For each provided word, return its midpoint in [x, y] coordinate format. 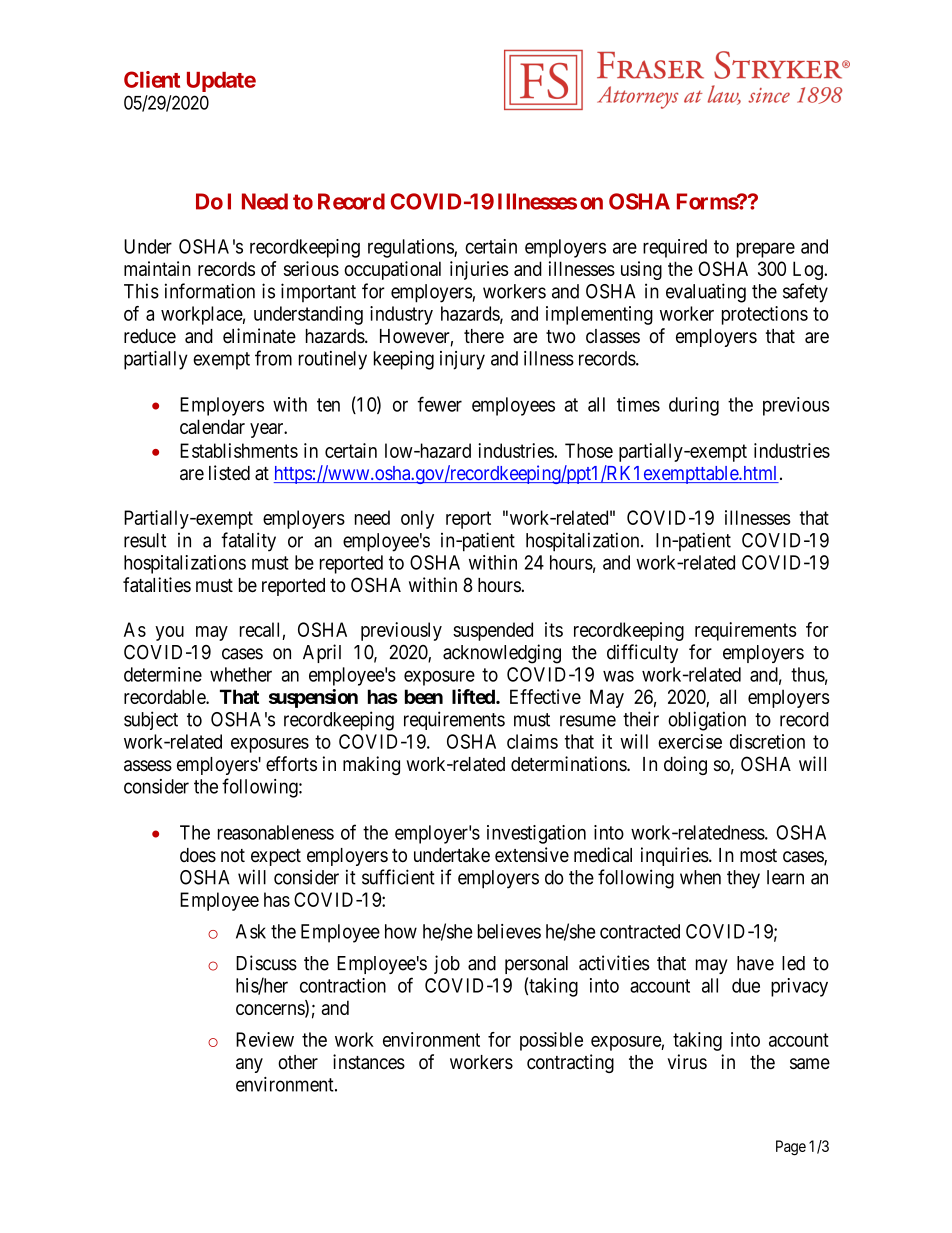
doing [685, 765]
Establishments [239, 450]
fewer [439, 404]
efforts [291, 764]
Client [152, 79]
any [249, 1065]
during [694, 406]
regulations [411, 248]
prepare [766, 250]
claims [532, 741]
